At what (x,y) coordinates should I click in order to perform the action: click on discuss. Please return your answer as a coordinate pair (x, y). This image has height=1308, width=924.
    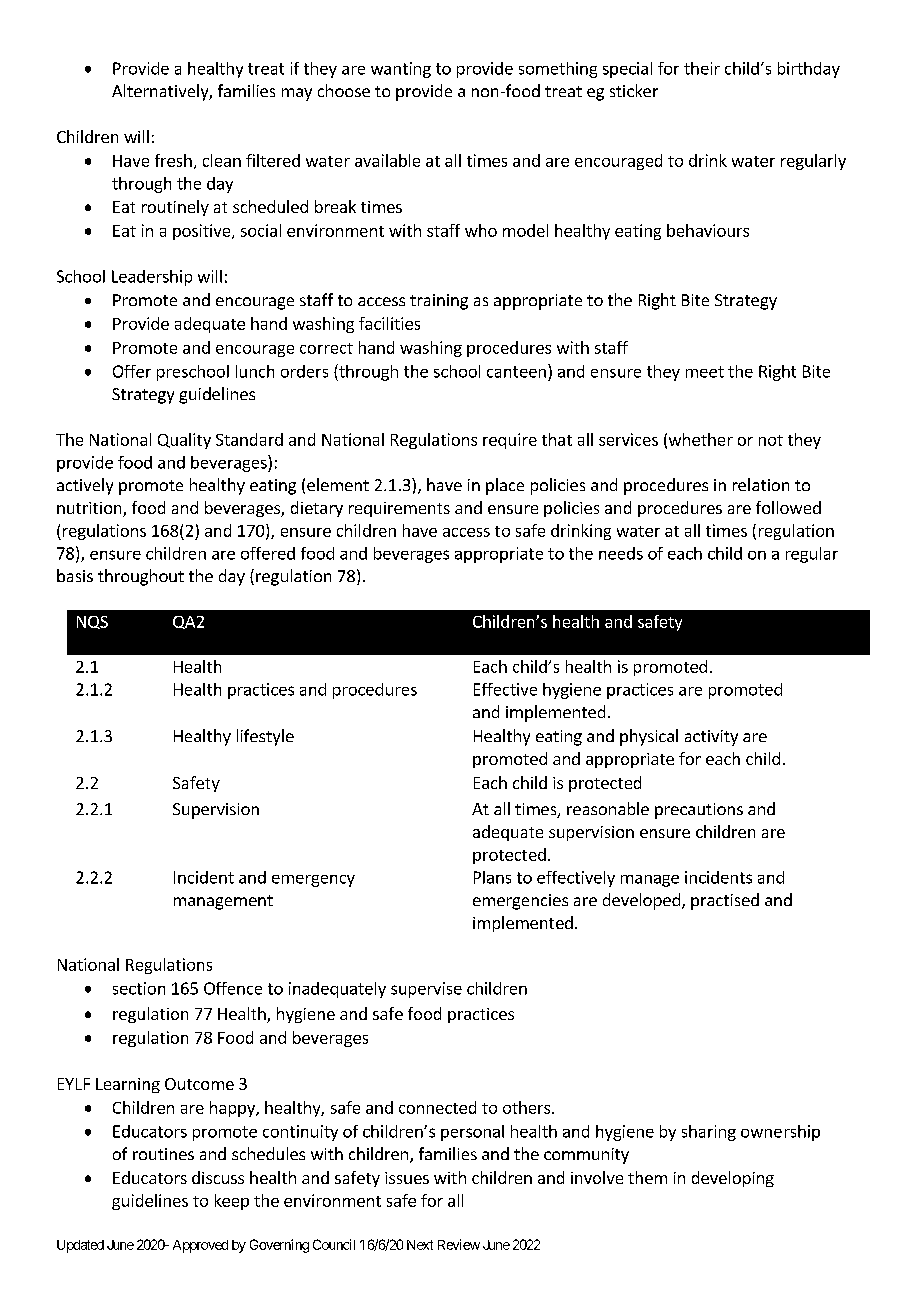
    Looking at the image, I should click on (218, 1177).
